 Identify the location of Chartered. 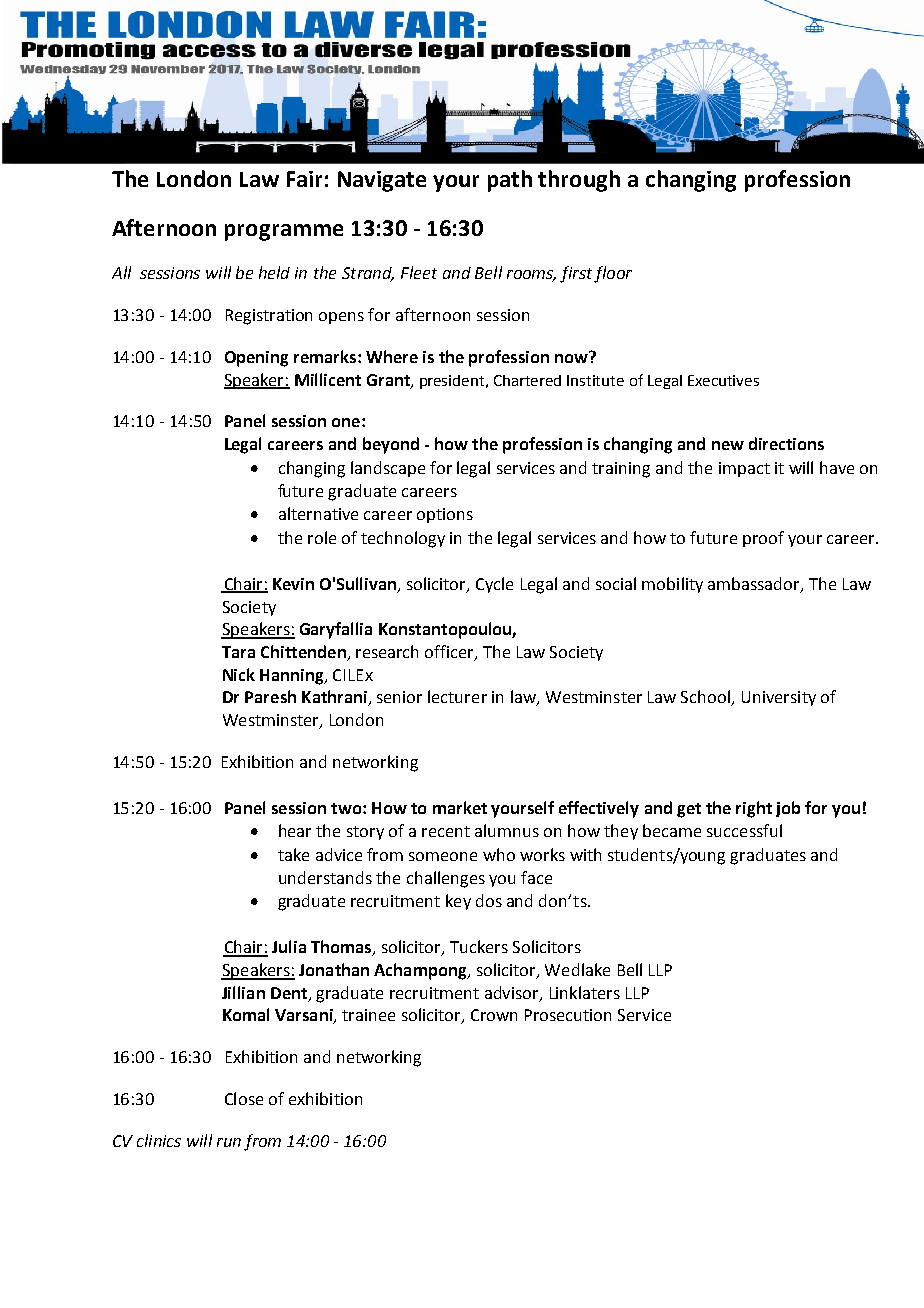
(527, 380).
